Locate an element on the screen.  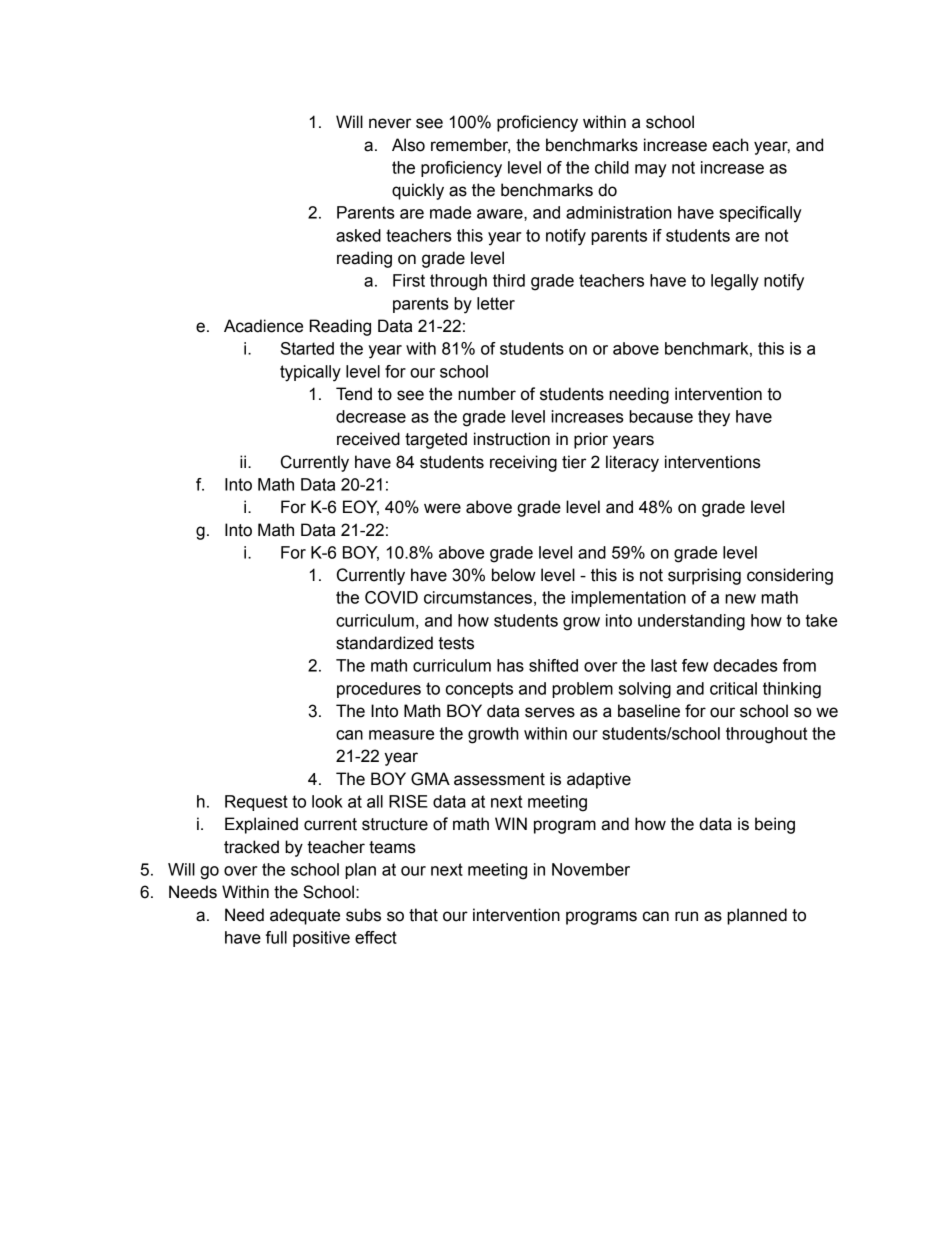
adequate is located at coordinates (305, 916).
